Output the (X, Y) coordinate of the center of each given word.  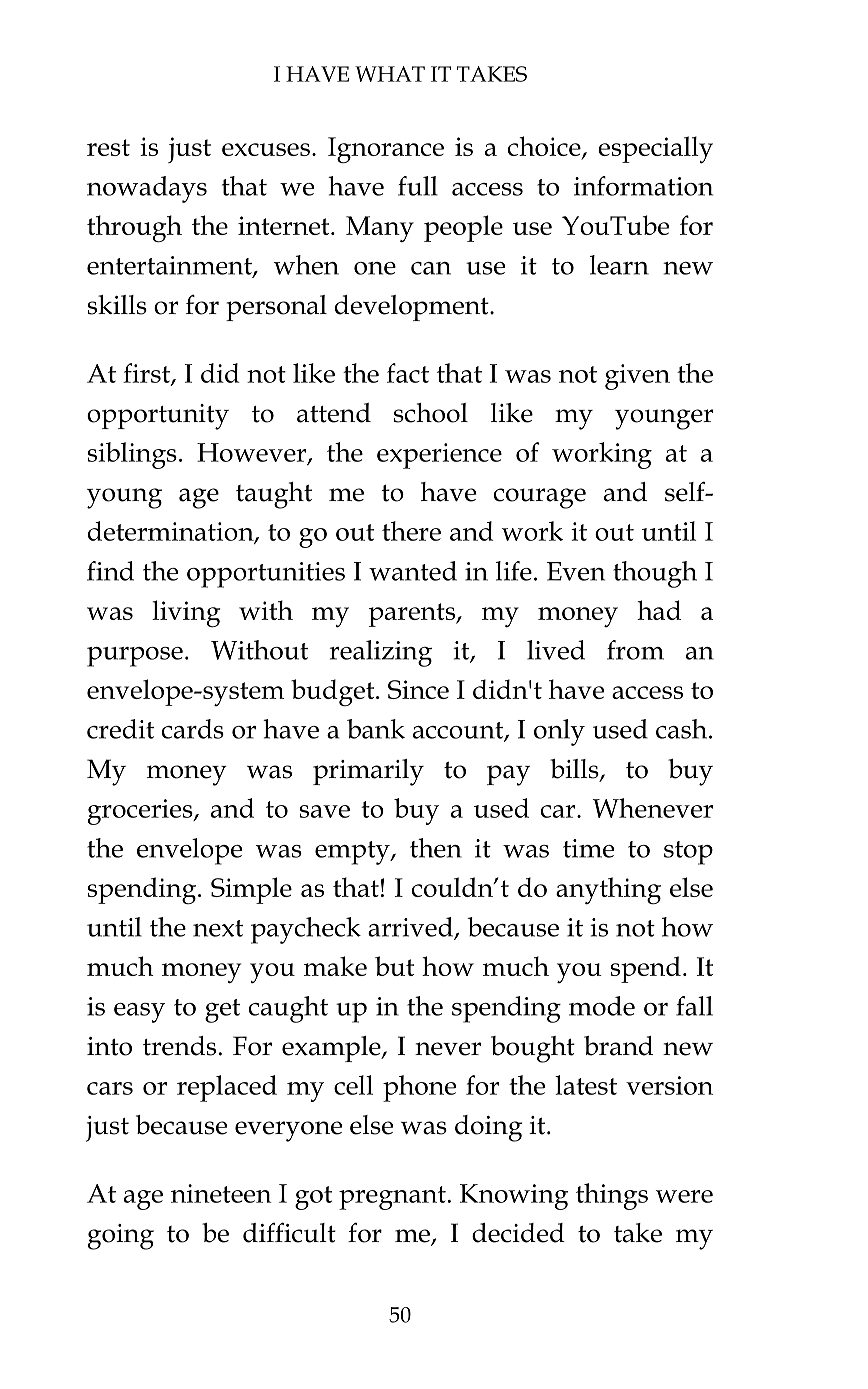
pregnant (392, 1198)
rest (108, 147)
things (612, 1196)
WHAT (390, 74)
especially (655, 149)
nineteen (221, 1193)
